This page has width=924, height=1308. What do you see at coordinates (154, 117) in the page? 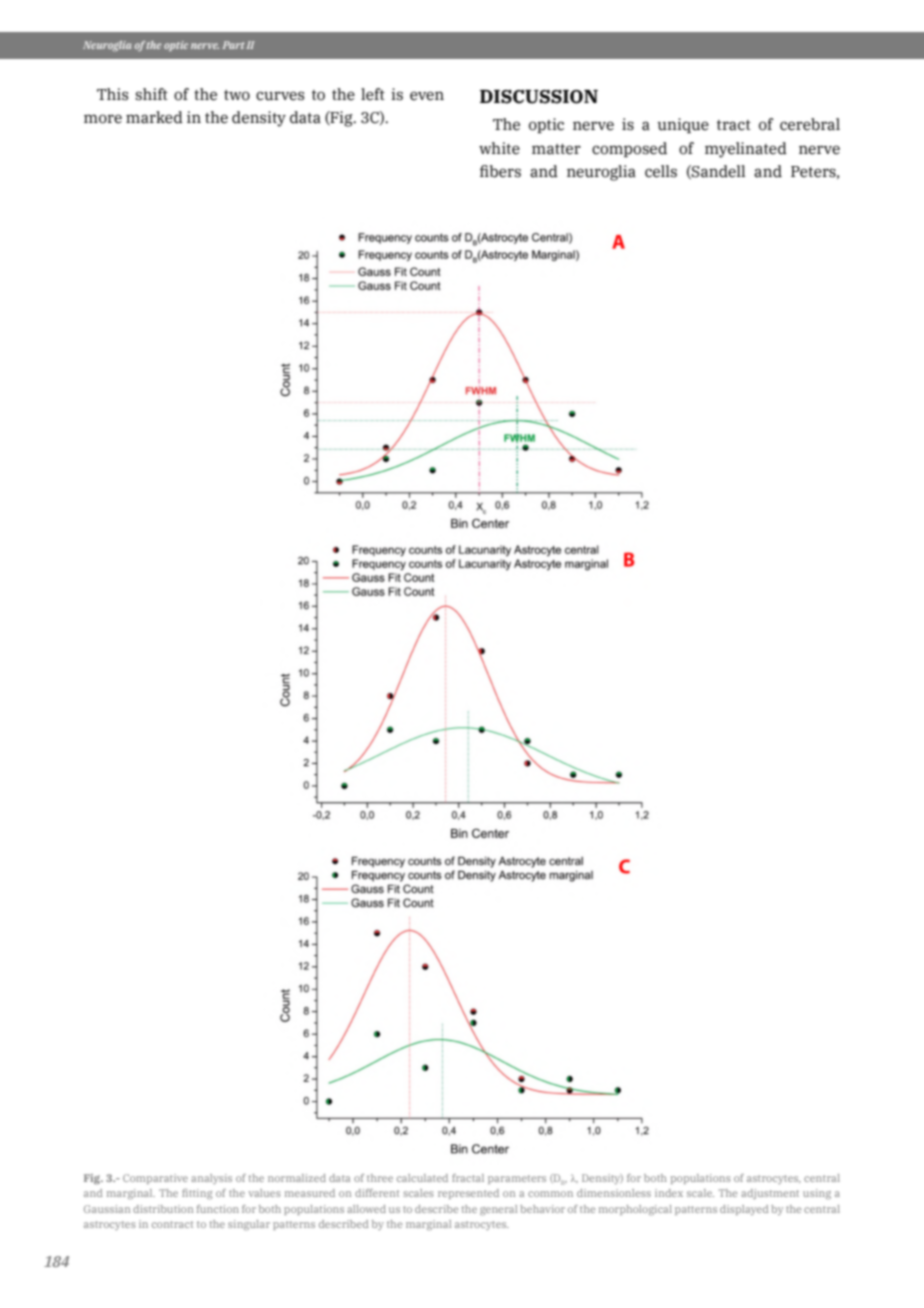
I see `marked` at bounding box center [154, 117].
